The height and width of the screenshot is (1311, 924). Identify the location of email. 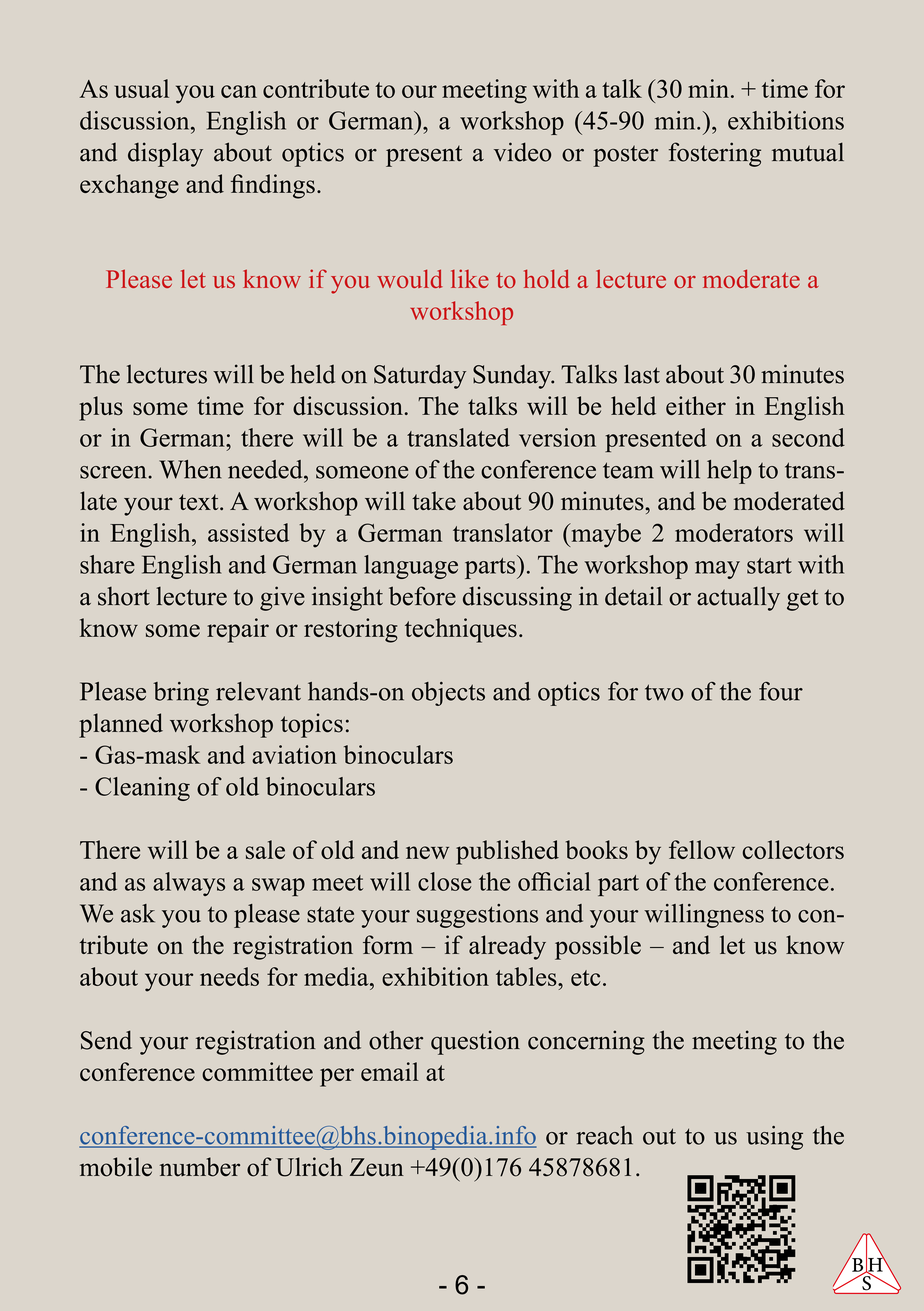
(390, 1071).
